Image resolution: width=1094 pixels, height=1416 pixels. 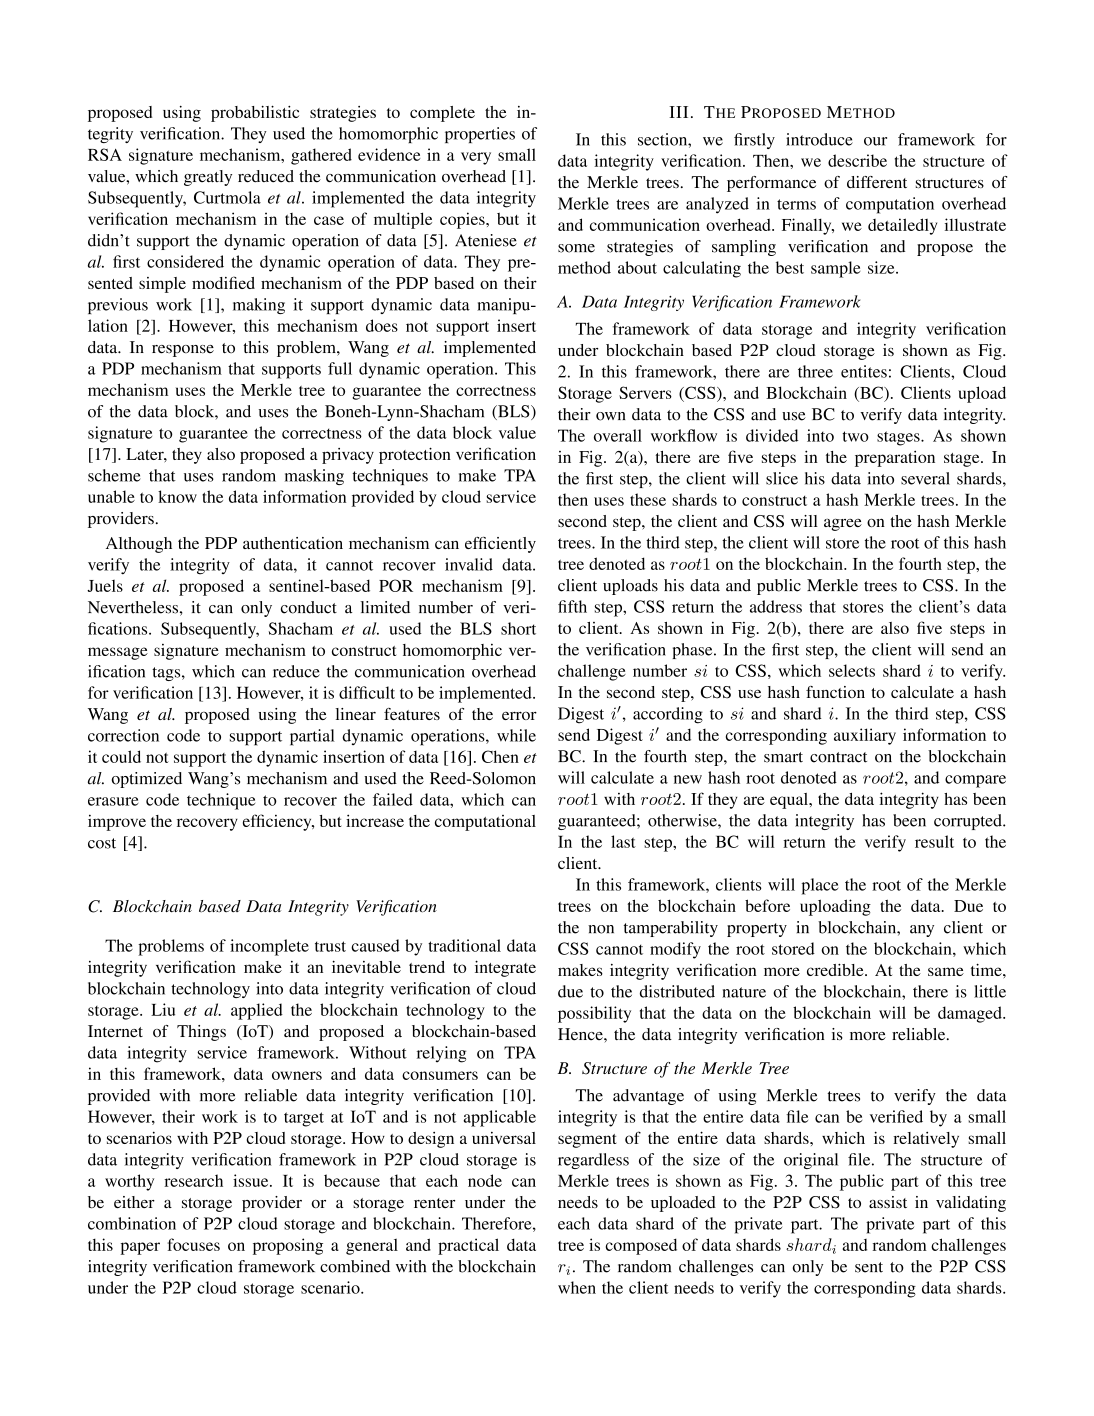 What do you see at coordinates (480, 135) in the page?
I see `properties` at bounding box center [480, 135].
